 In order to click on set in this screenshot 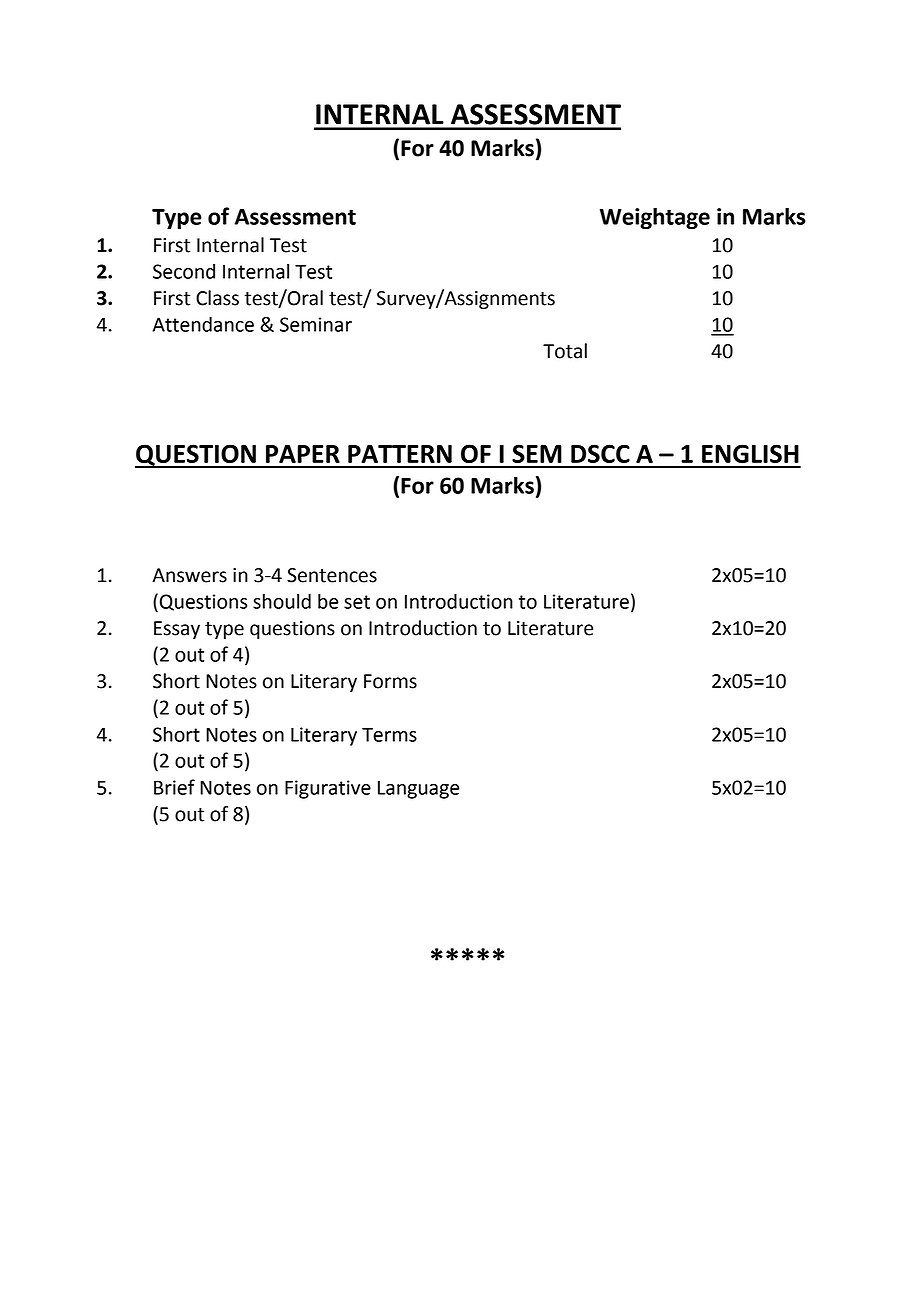, I will do `click(357, 602)`.
